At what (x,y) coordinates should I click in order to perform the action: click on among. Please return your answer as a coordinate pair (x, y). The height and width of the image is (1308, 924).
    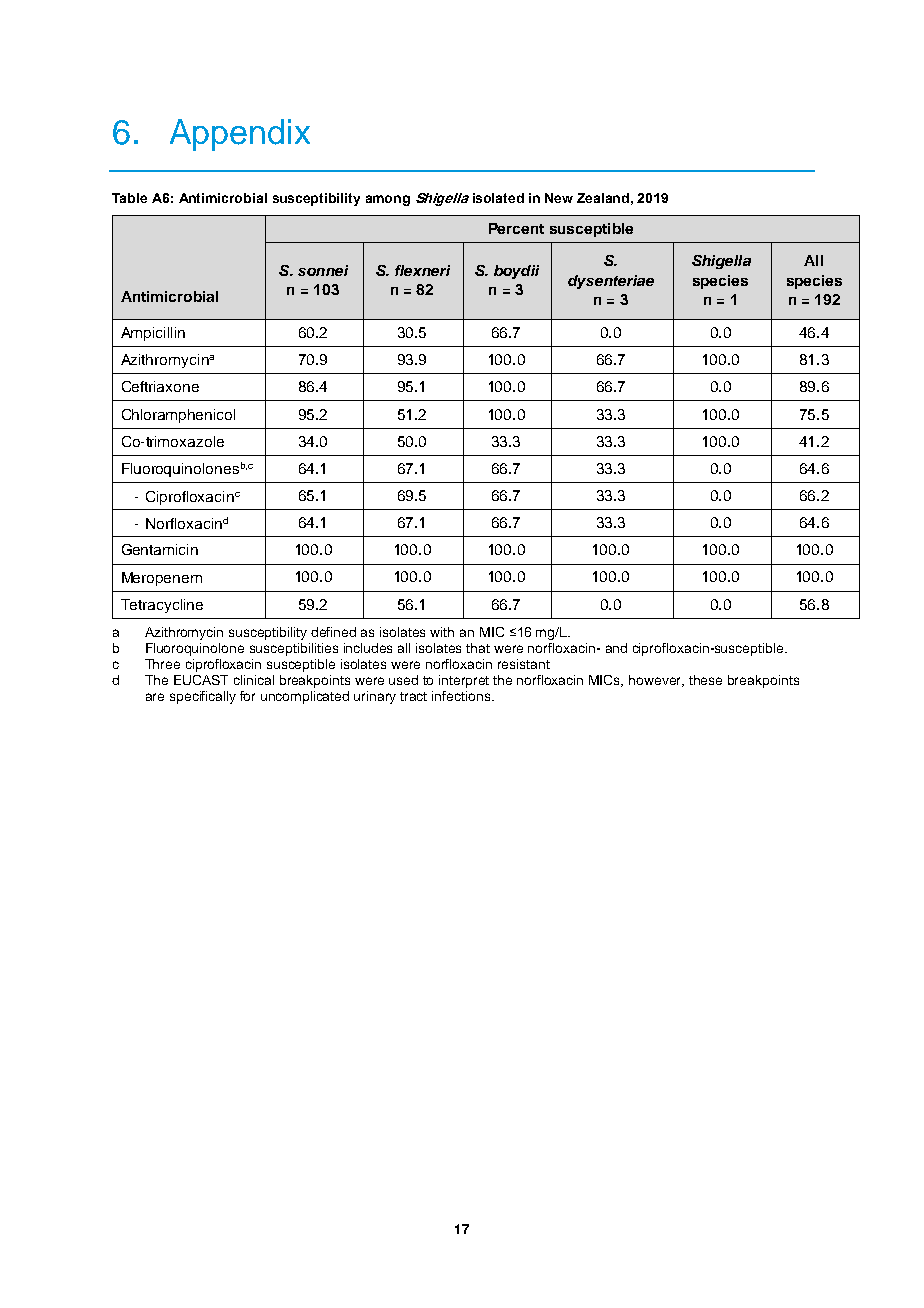
    Looking at the image, I should click on (388, 200).
